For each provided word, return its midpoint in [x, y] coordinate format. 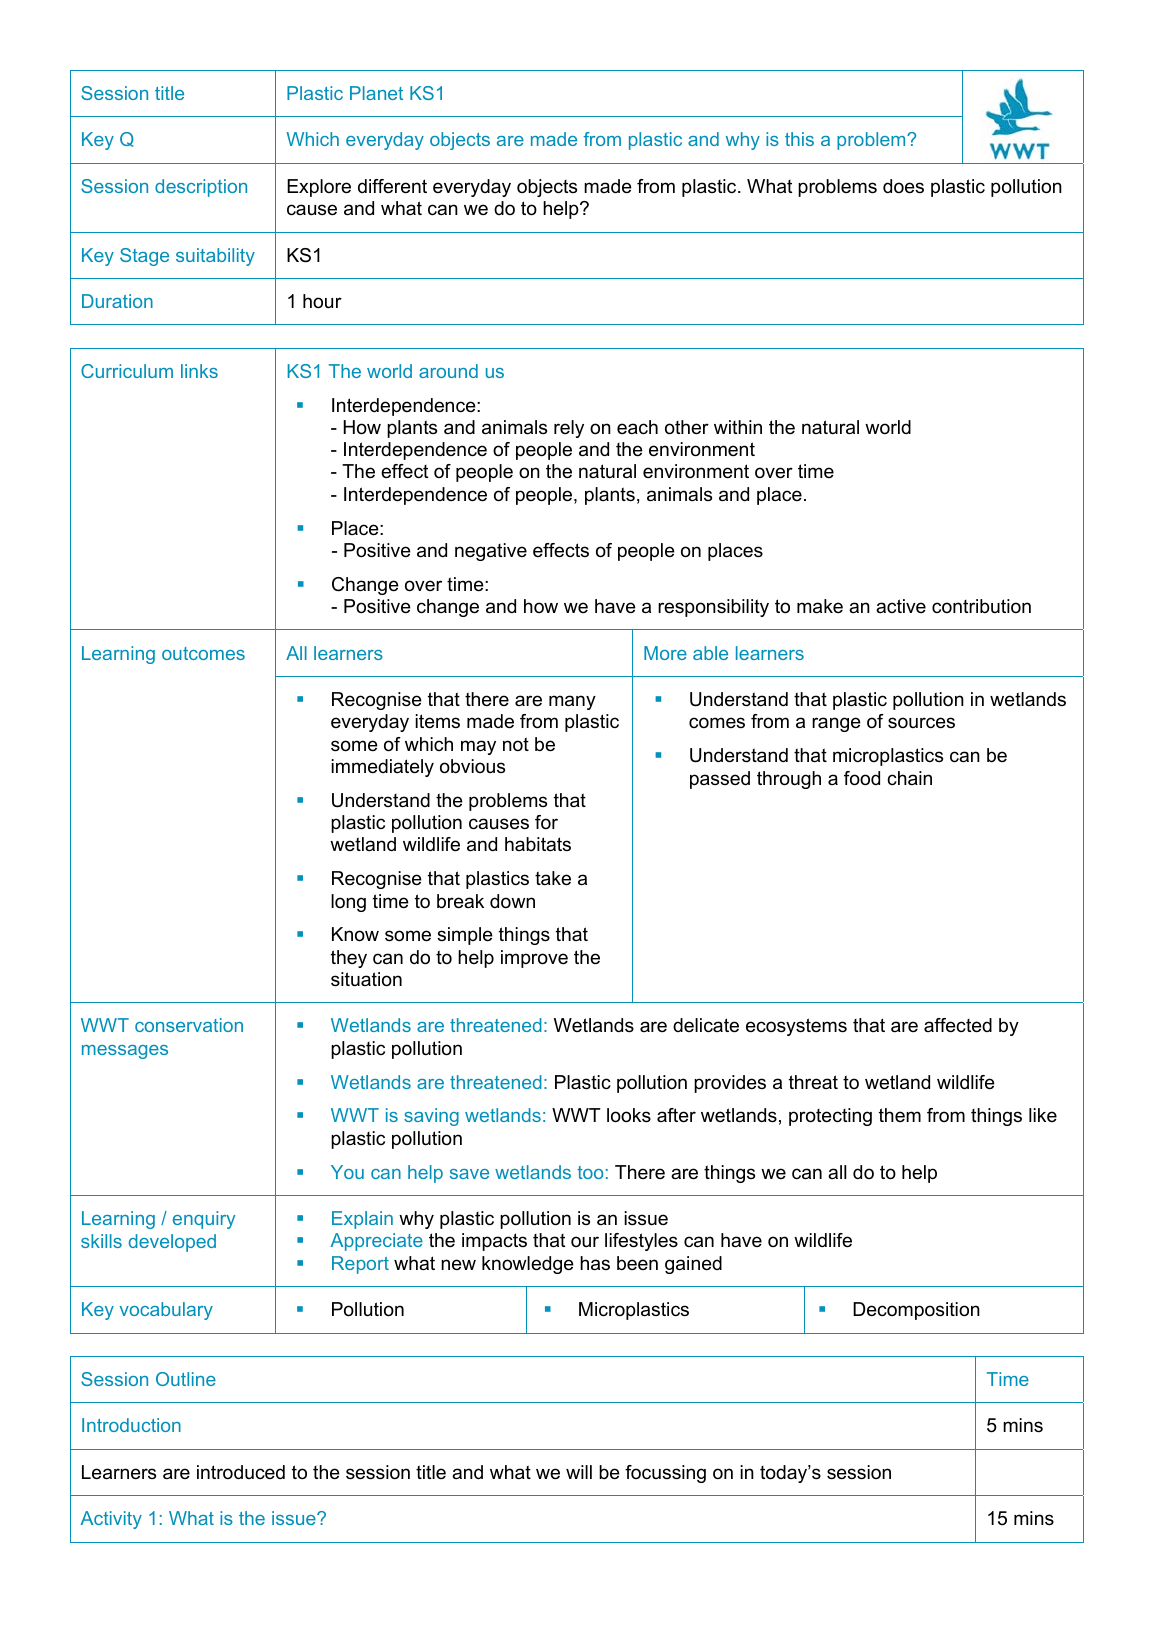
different [392, 186]
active [901, 606]
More [665, 653]
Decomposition [916, 1311]
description [201, 188]
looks [629, 1115]
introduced [241, 1472]
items [437, 721]
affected [958, 1025]
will [579, 1472]
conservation [189, 1025]
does [903, 186]
